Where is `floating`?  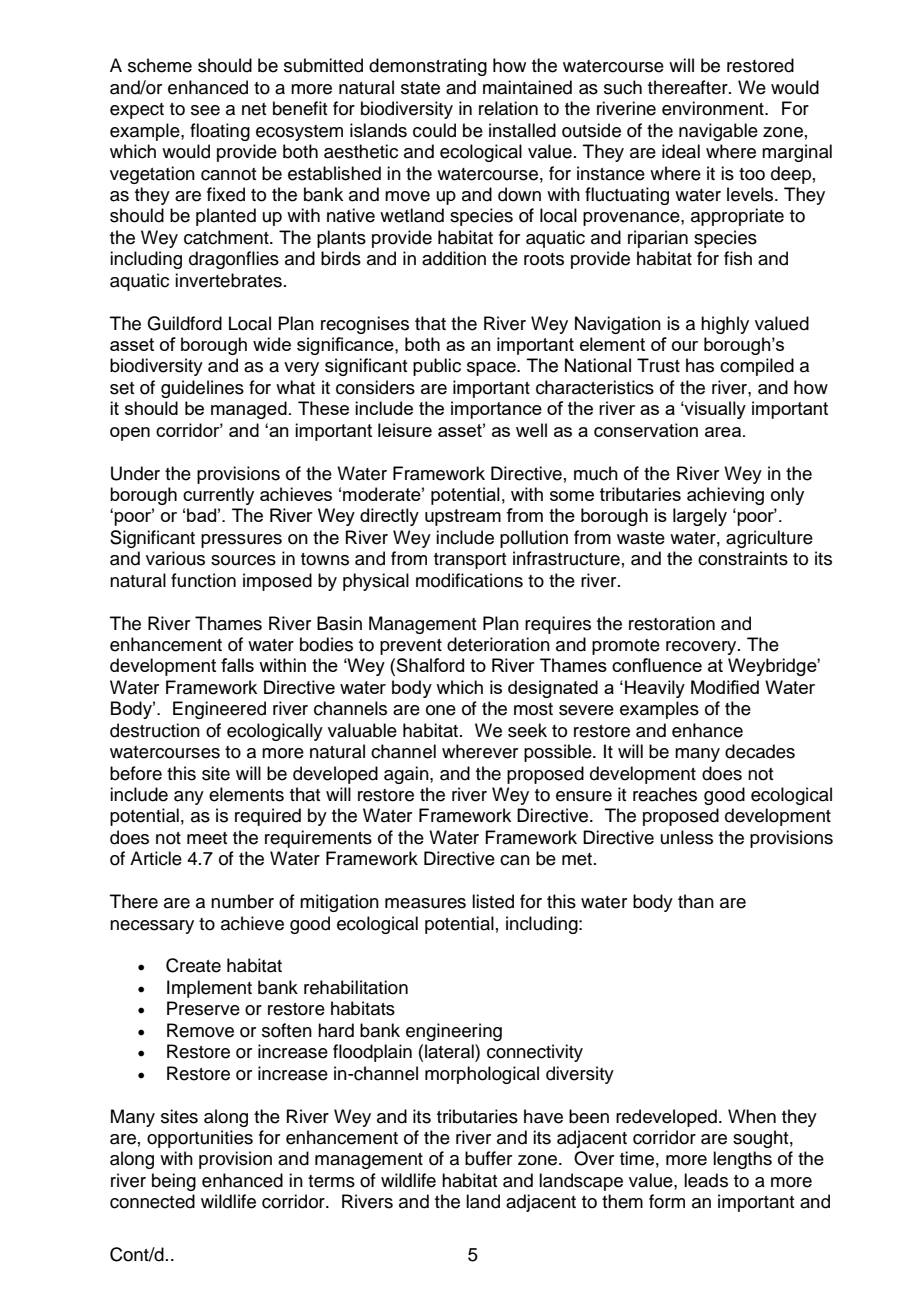
floating is located at coordinates (220, 132).
